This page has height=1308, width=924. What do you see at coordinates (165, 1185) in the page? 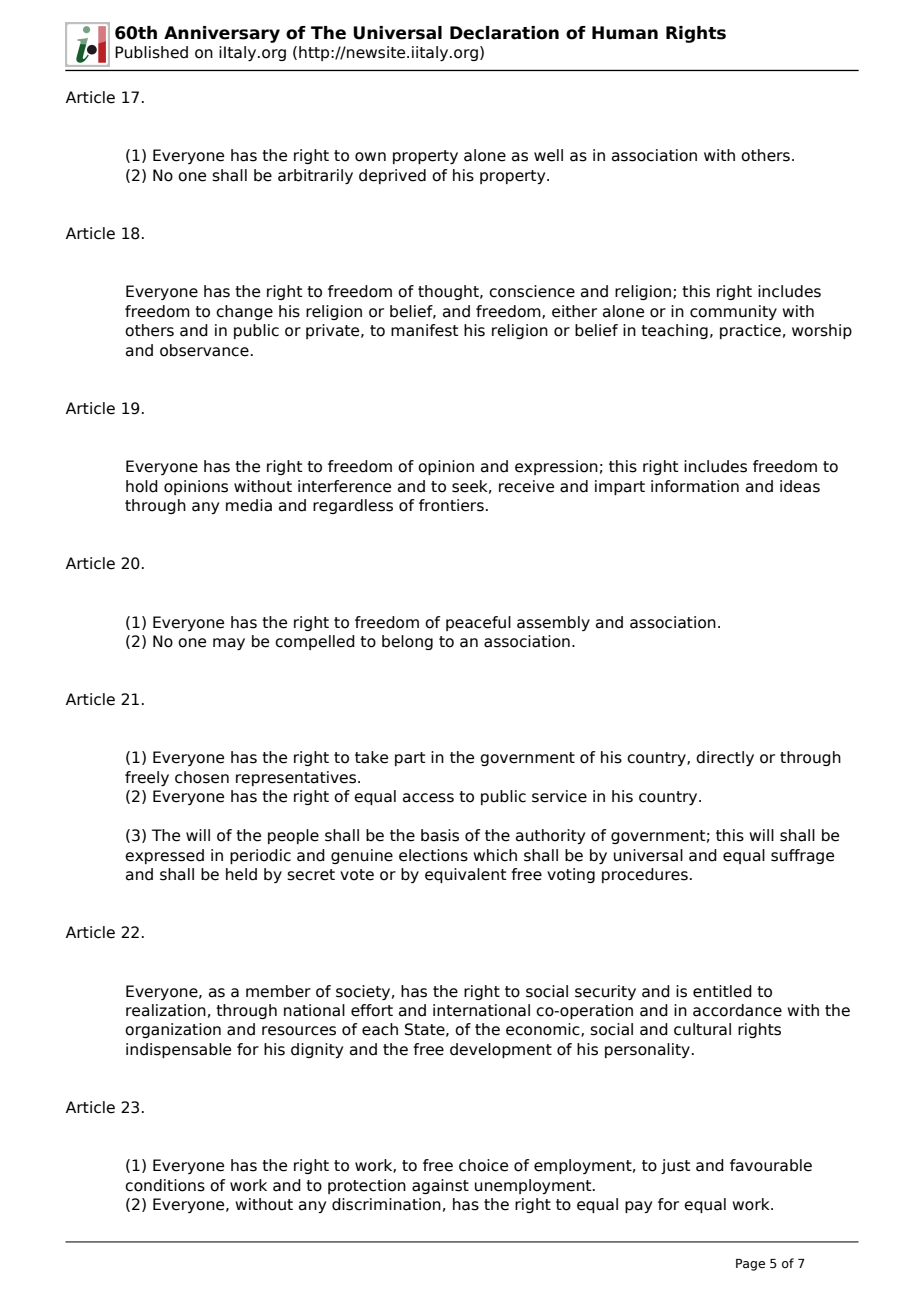
I see `conditions` at bounding box center [165, 1185].
